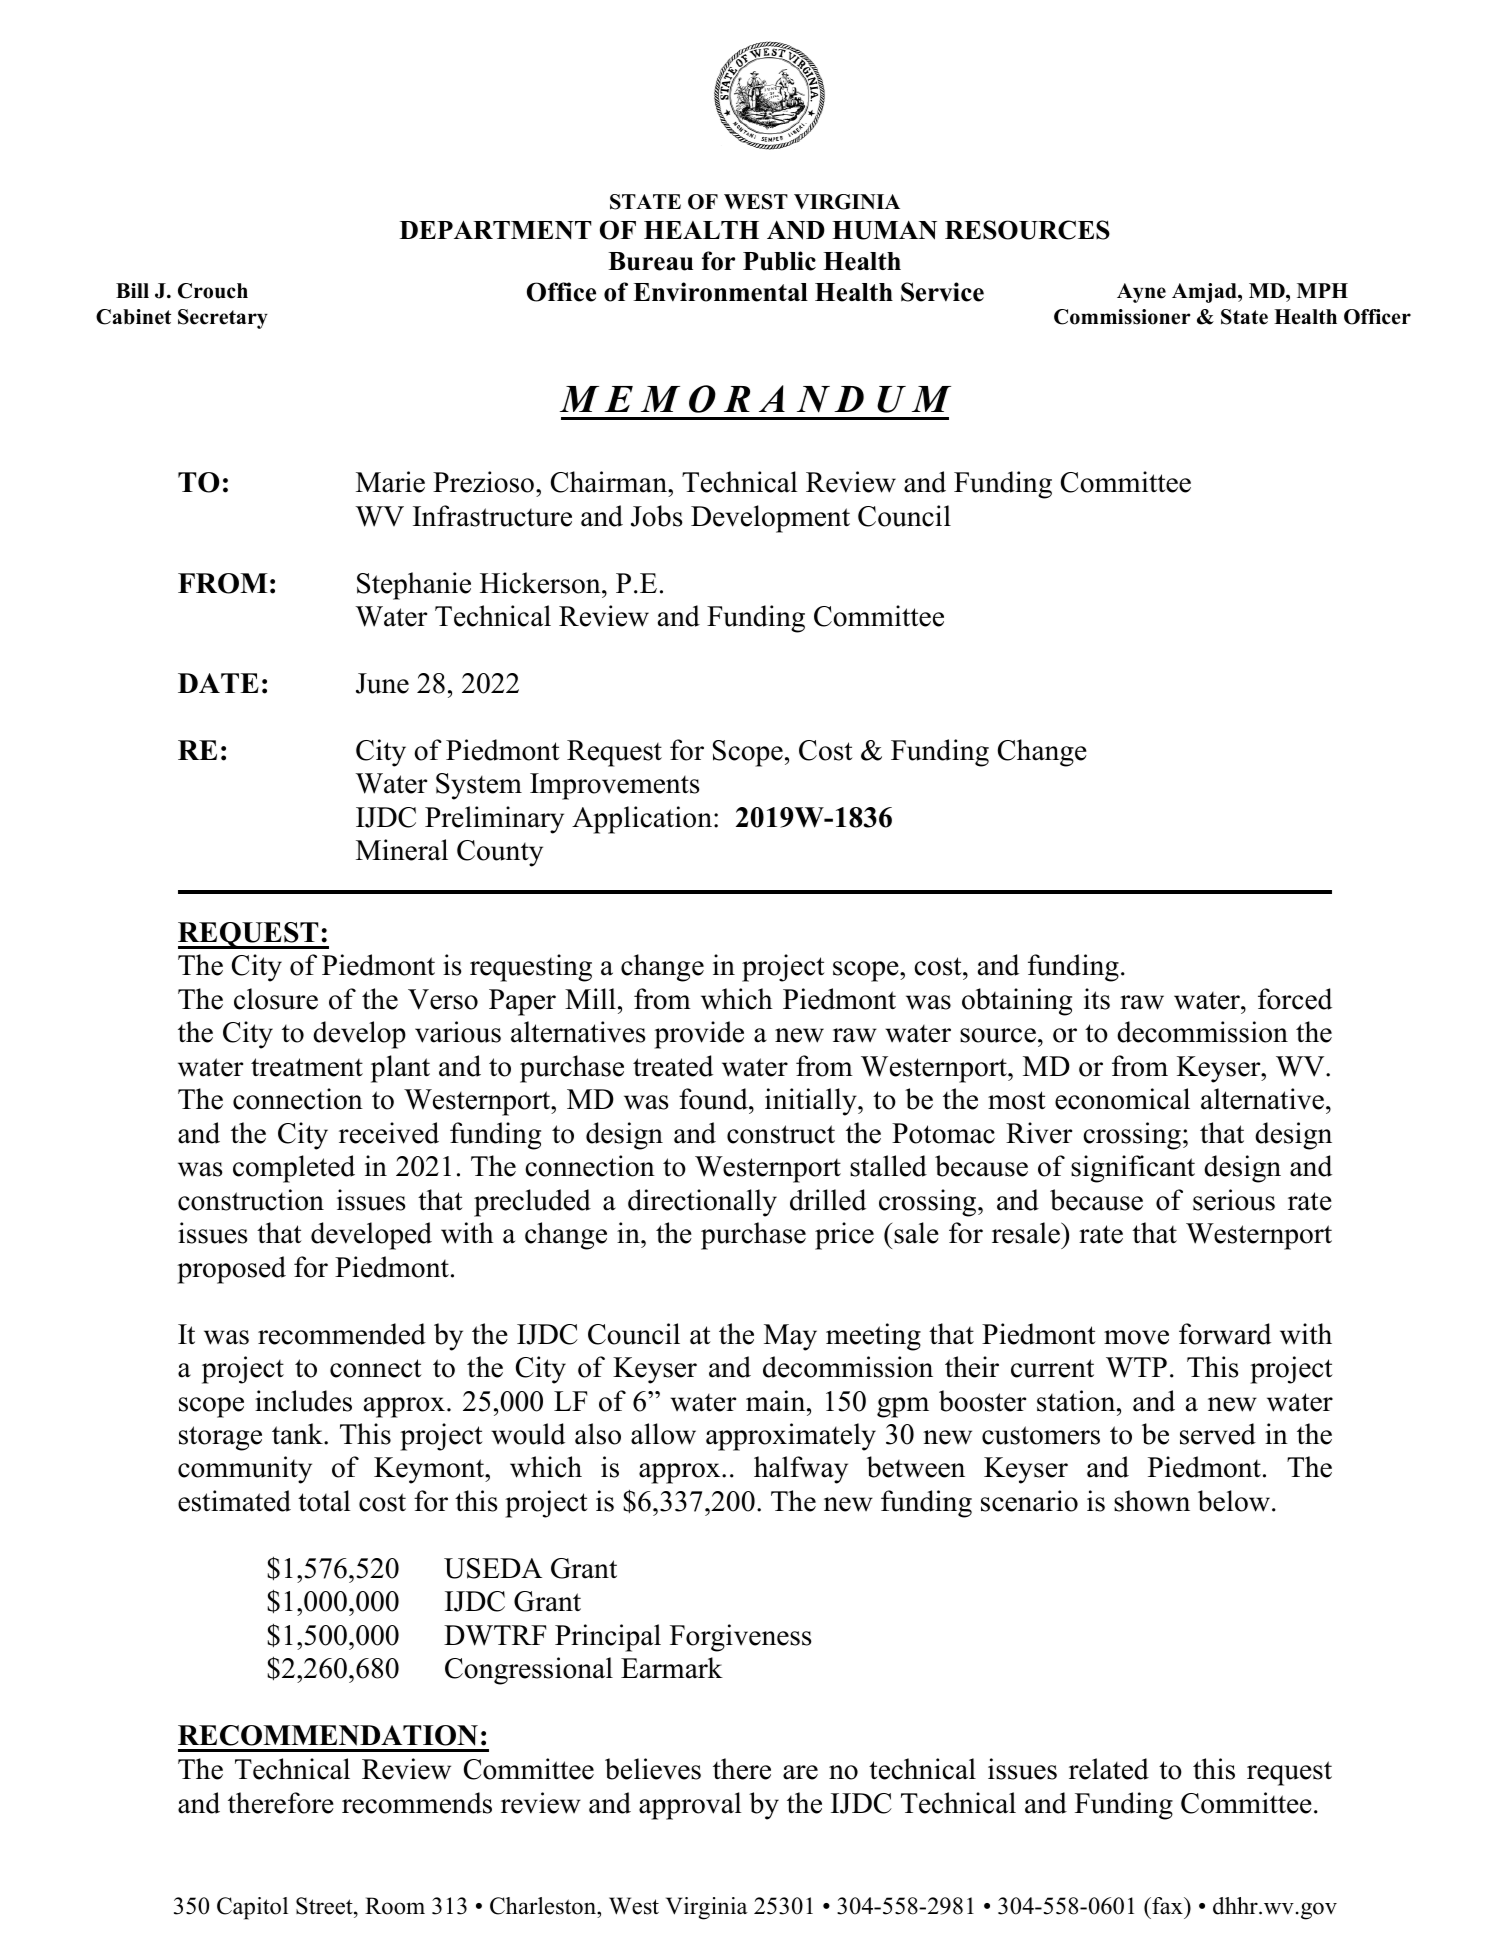 Image resolution: width=1510 pixels, height=1954 pixels. Describe the element at coordinates (307, 1067) in the screenshot. I see `treatment` at that location.
